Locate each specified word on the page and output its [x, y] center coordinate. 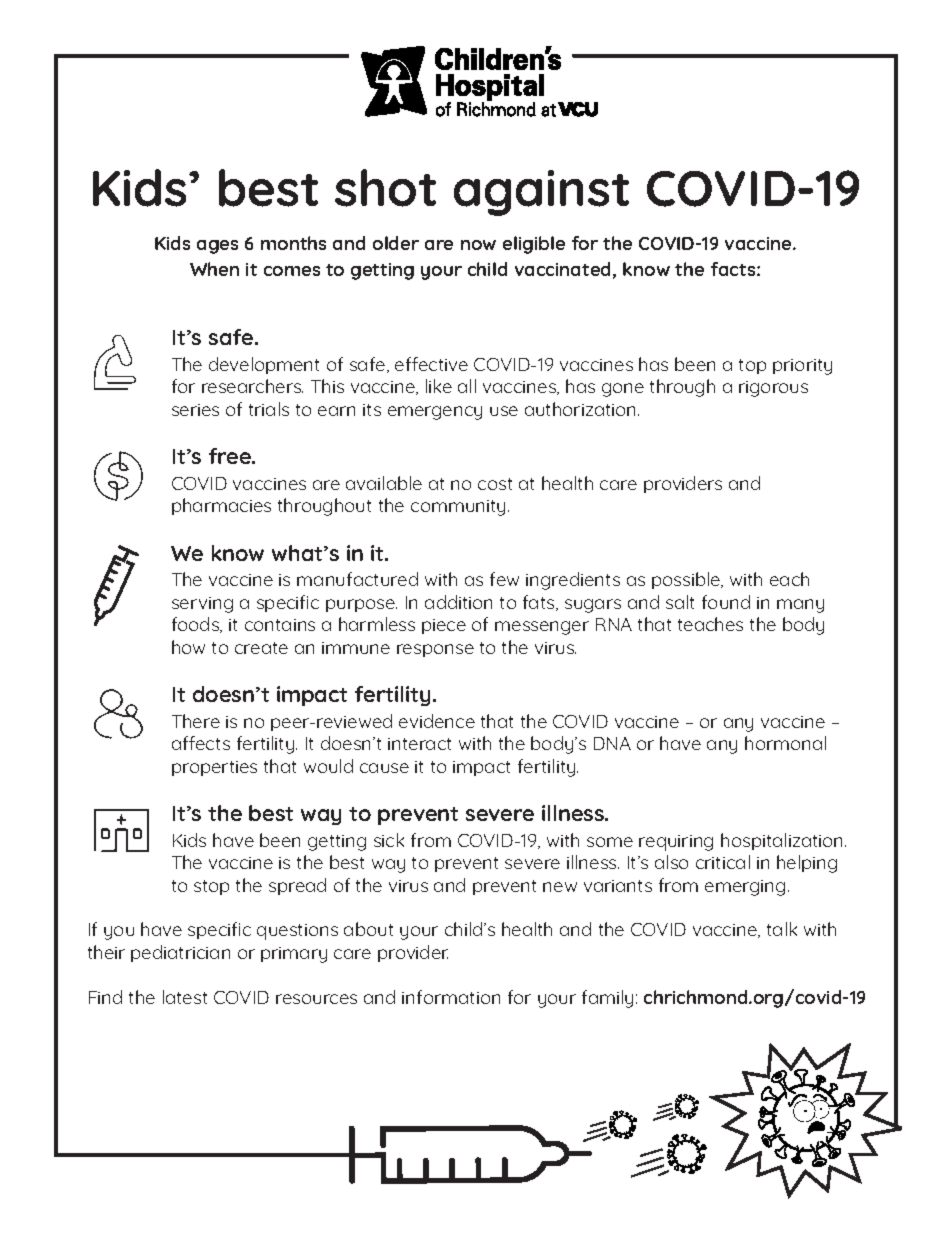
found [726, 602]
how [188, 647]
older [396, 243]
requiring [676, 843]
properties [214, 768]
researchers [252, 386]
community [460, 508]
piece [444, 626]
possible [687, 580]
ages [217, 247]
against [541, 193]
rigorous [773, 389]
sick [389, 840]
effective [431, 364]
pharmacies [221, 506]
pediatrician [180, 953]
